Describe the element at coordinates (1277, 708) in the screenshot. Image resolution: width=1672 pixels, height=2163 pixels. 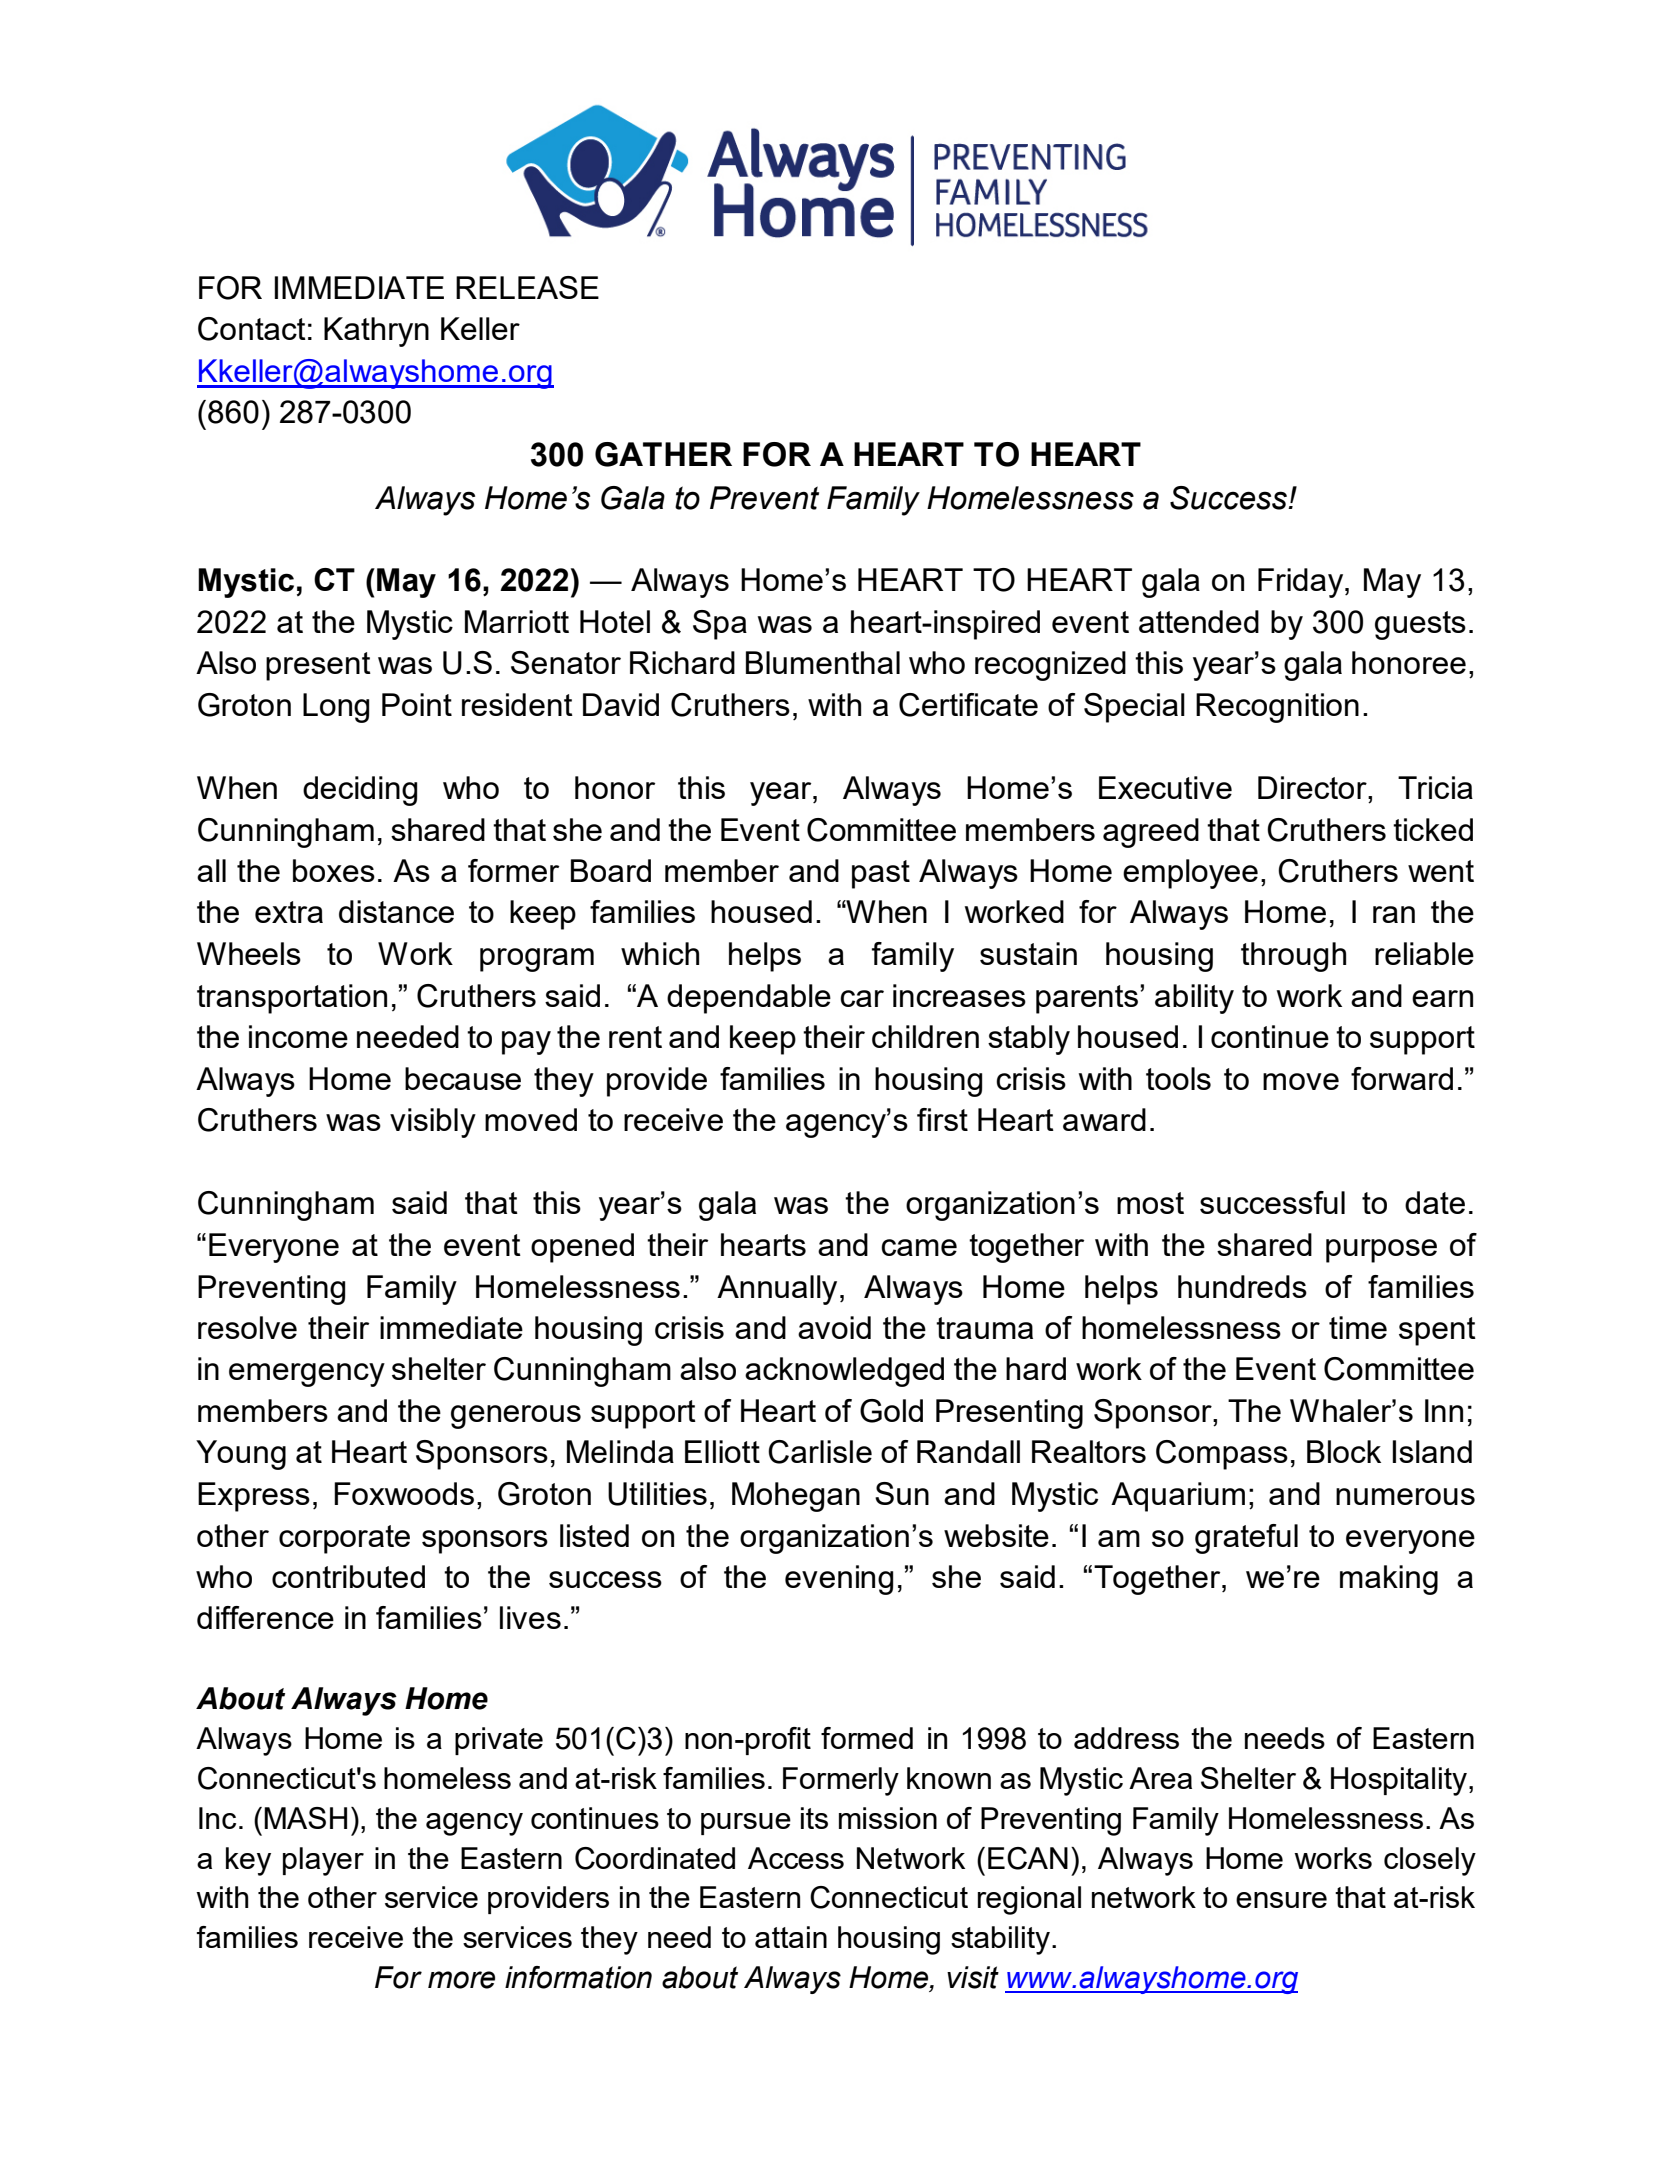
I see `Recognition` at that location.
